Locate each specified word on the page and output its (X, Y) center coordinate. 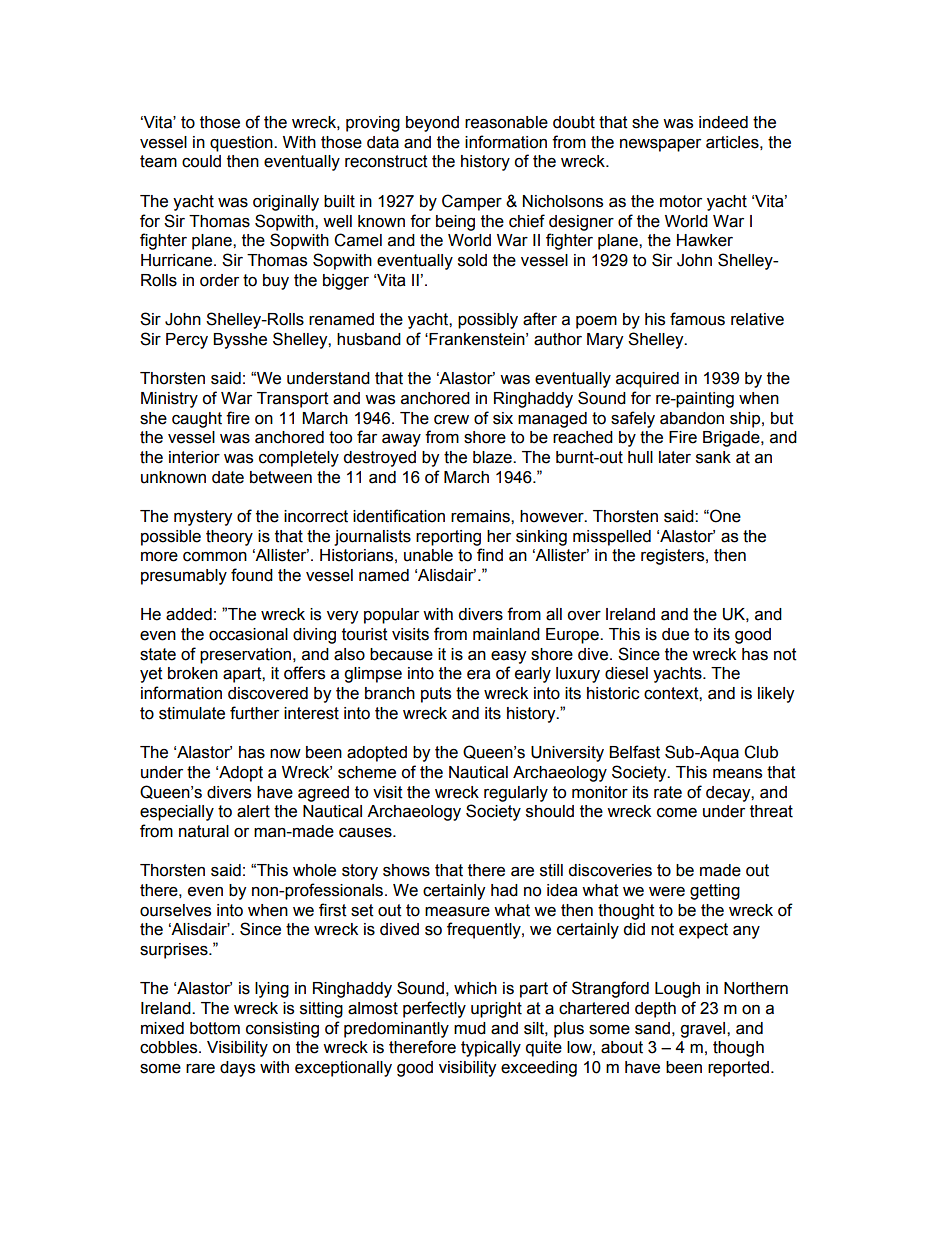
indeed (723, 122)
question (242, 144)
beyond (432, 124)
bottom (215, 1028)
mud (470, 1028)
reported (740, 1069)
